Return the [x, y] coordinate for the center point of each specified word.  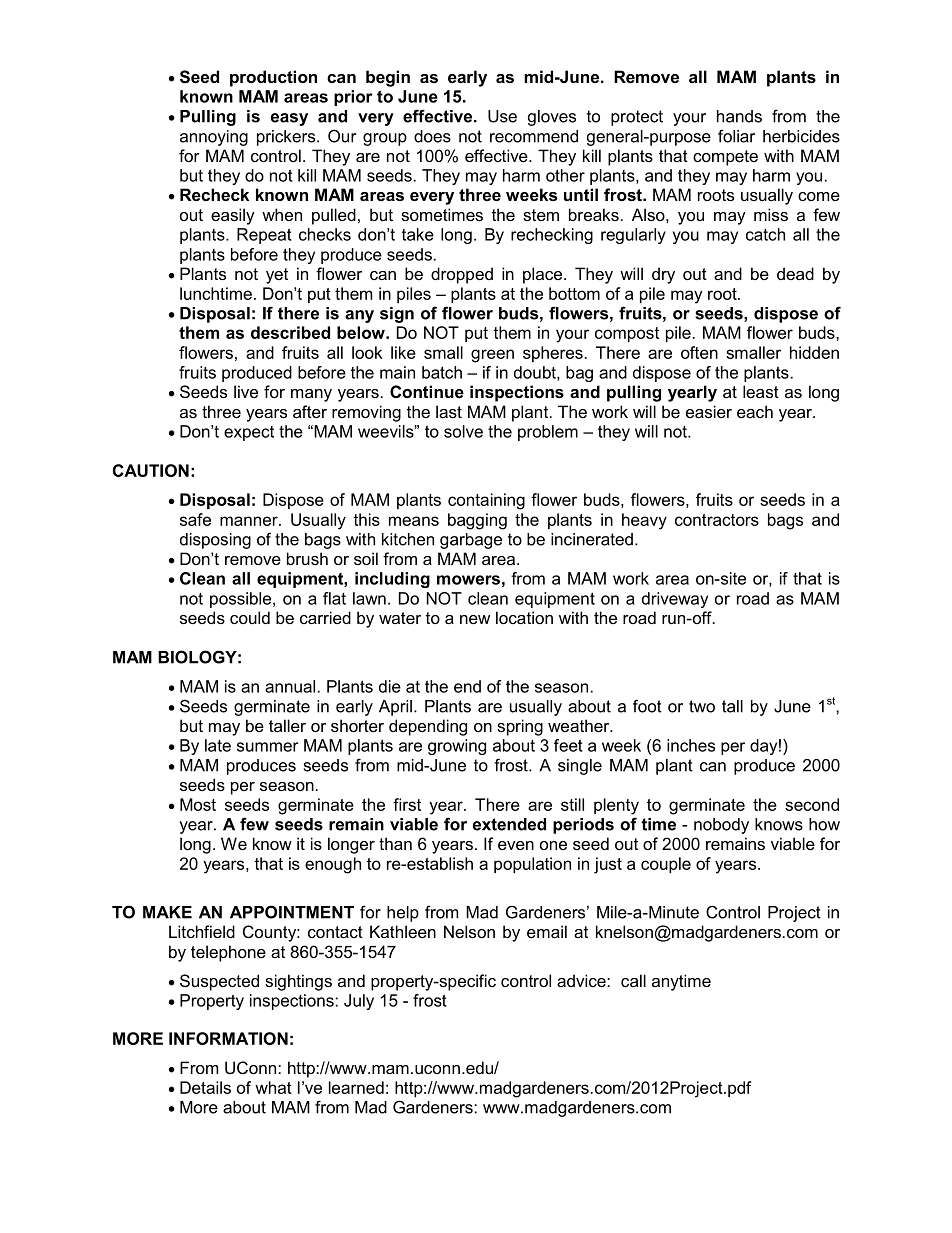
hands [739, 116]
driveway [675, 600]
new [475, 619]
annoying [214, 138]
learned [356, 1087]
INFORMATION [228, 1038]
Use [502, 116]
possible [242, 600]
